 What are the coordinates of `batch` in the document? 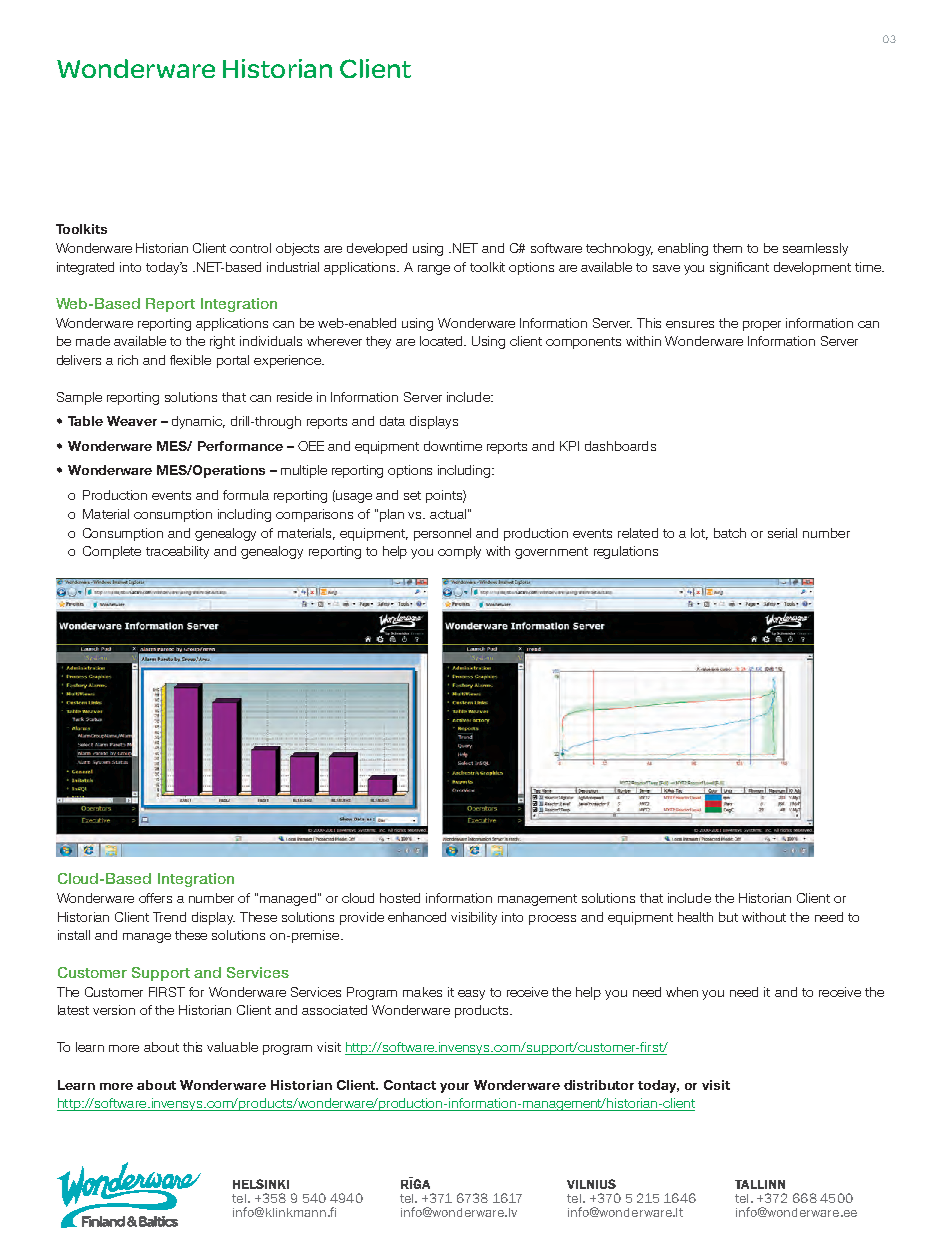 It's located at (730, 533).
